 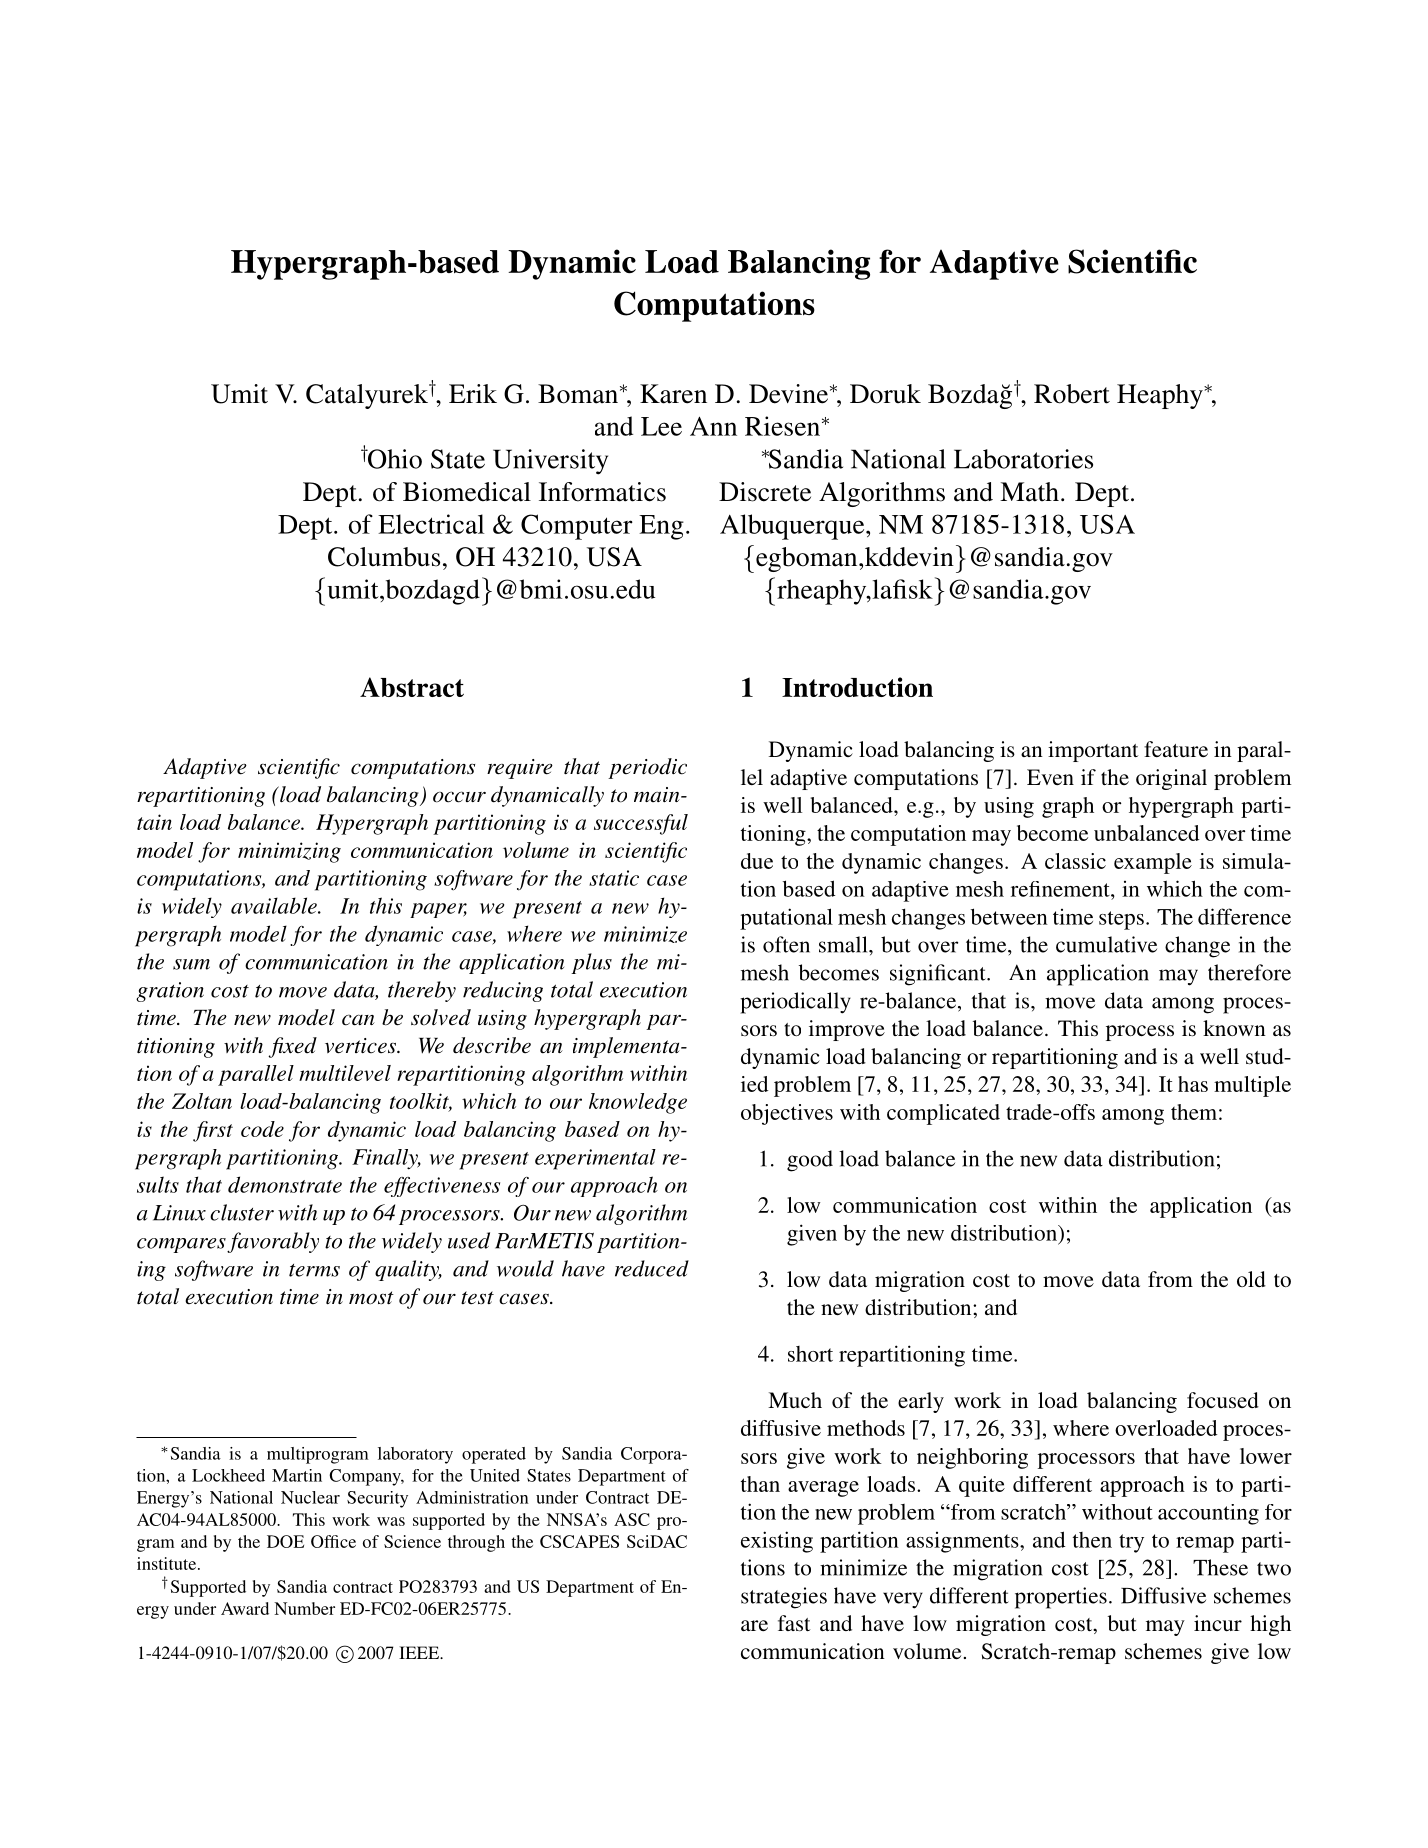 I want to click on Number, so click(x=304, y=1608).
